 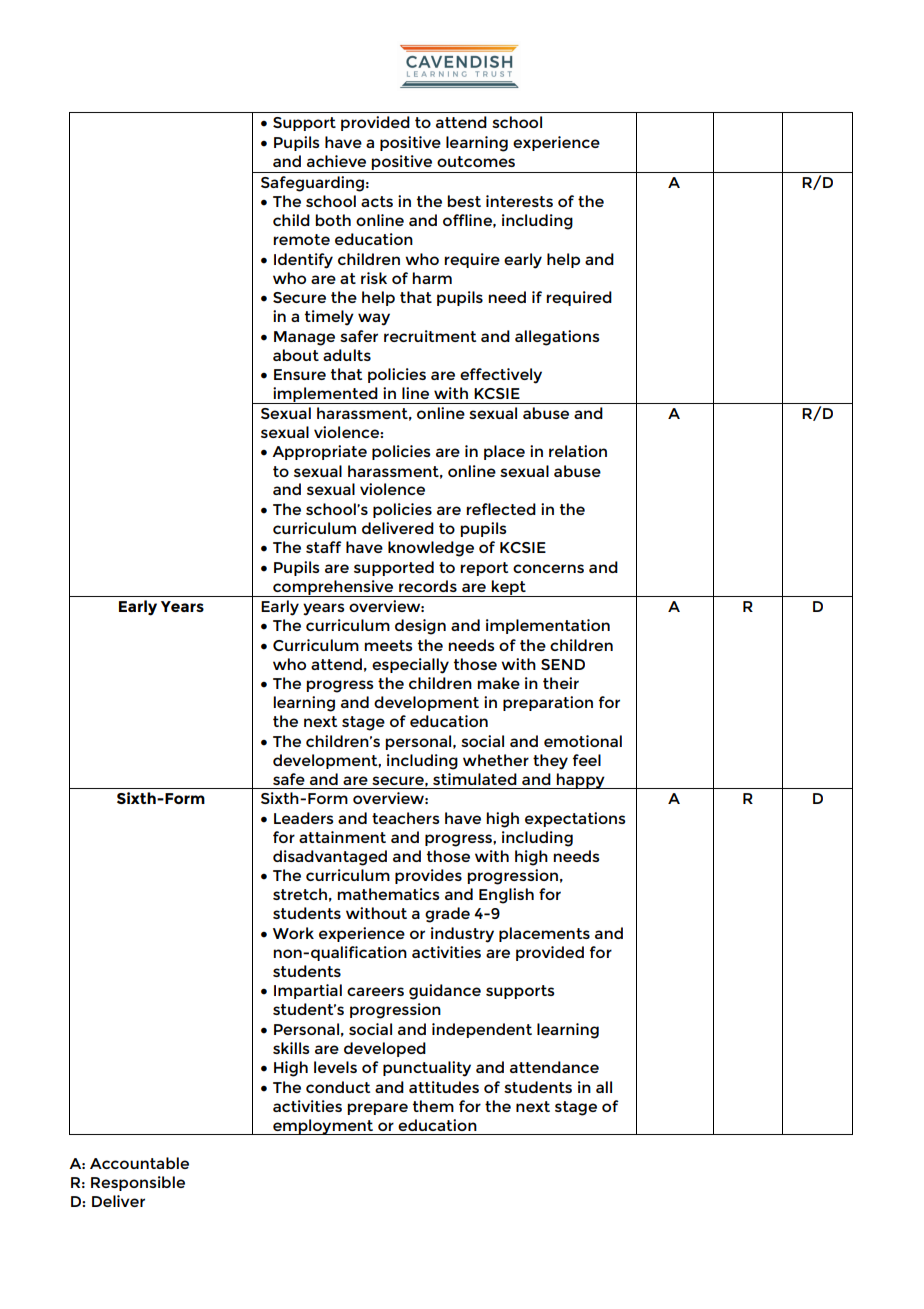 What do you see at coordinates (377, 201) in the document?
I see `acts` at bounding box center [377, 201].
